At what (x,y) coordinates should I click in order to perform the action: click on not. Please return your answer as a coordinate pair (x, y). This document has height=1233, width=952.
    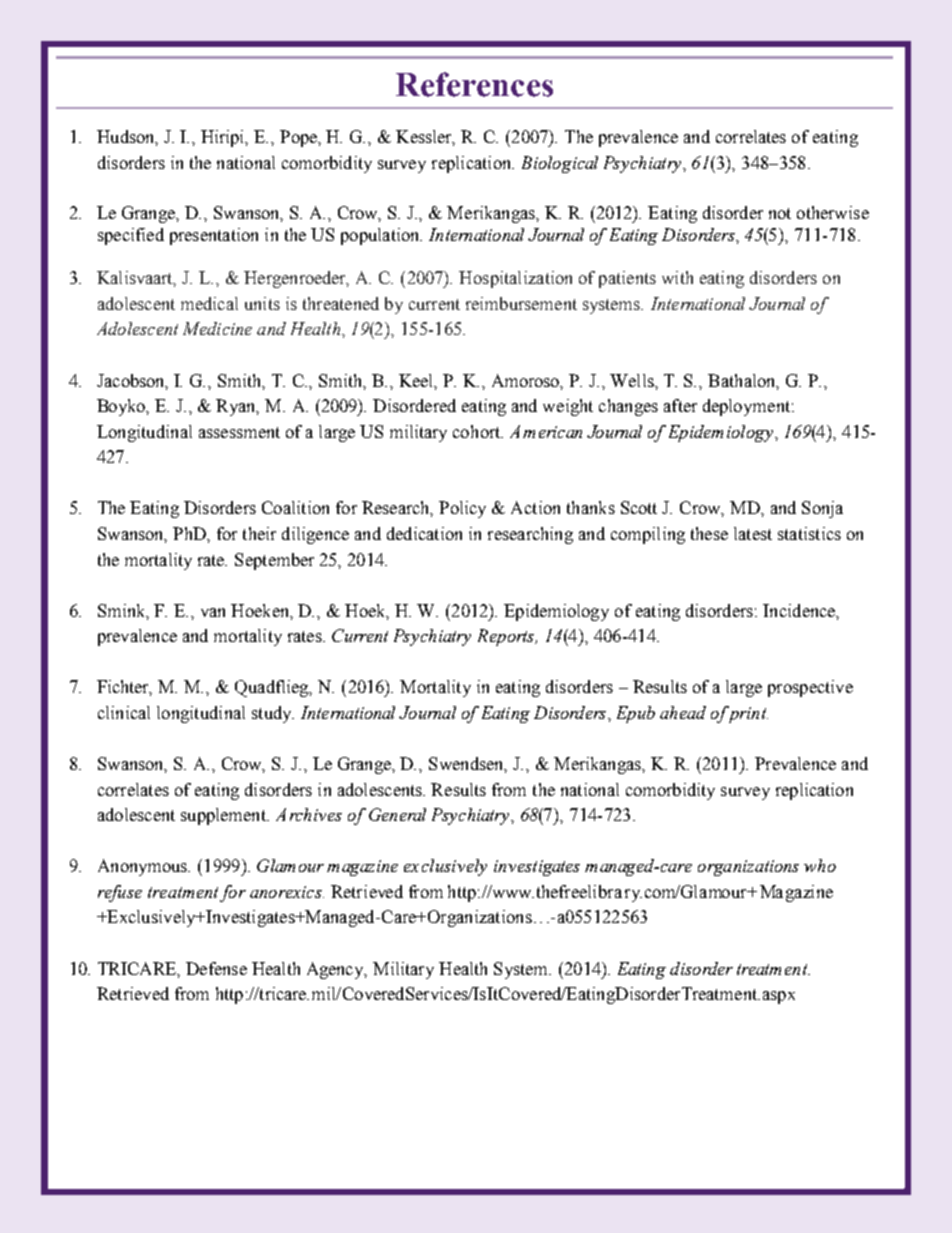
    Looking at the image, I should click on (780, 213).
